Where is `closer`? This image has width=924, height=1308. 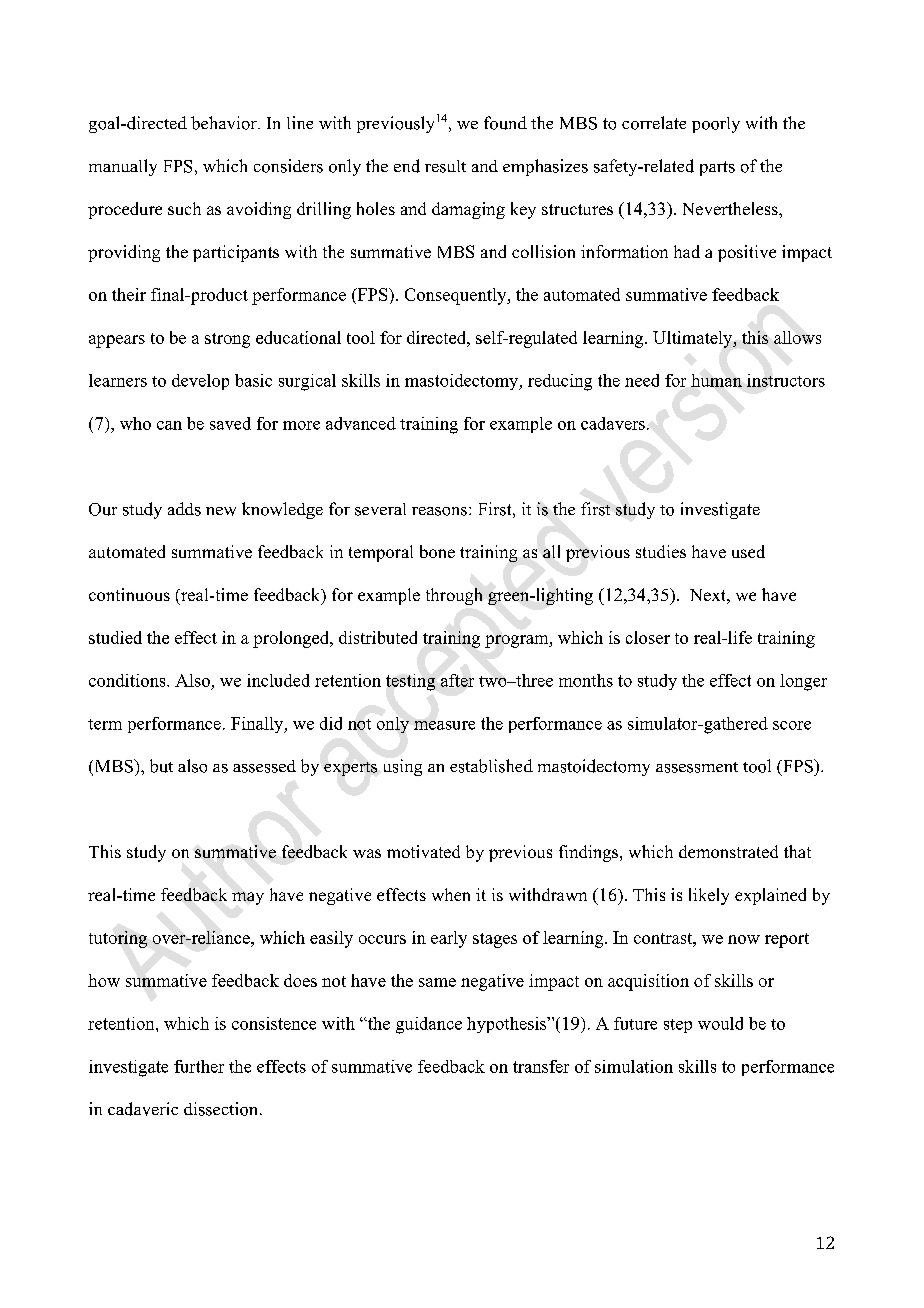 closer is located at coordinates (648, 637).
